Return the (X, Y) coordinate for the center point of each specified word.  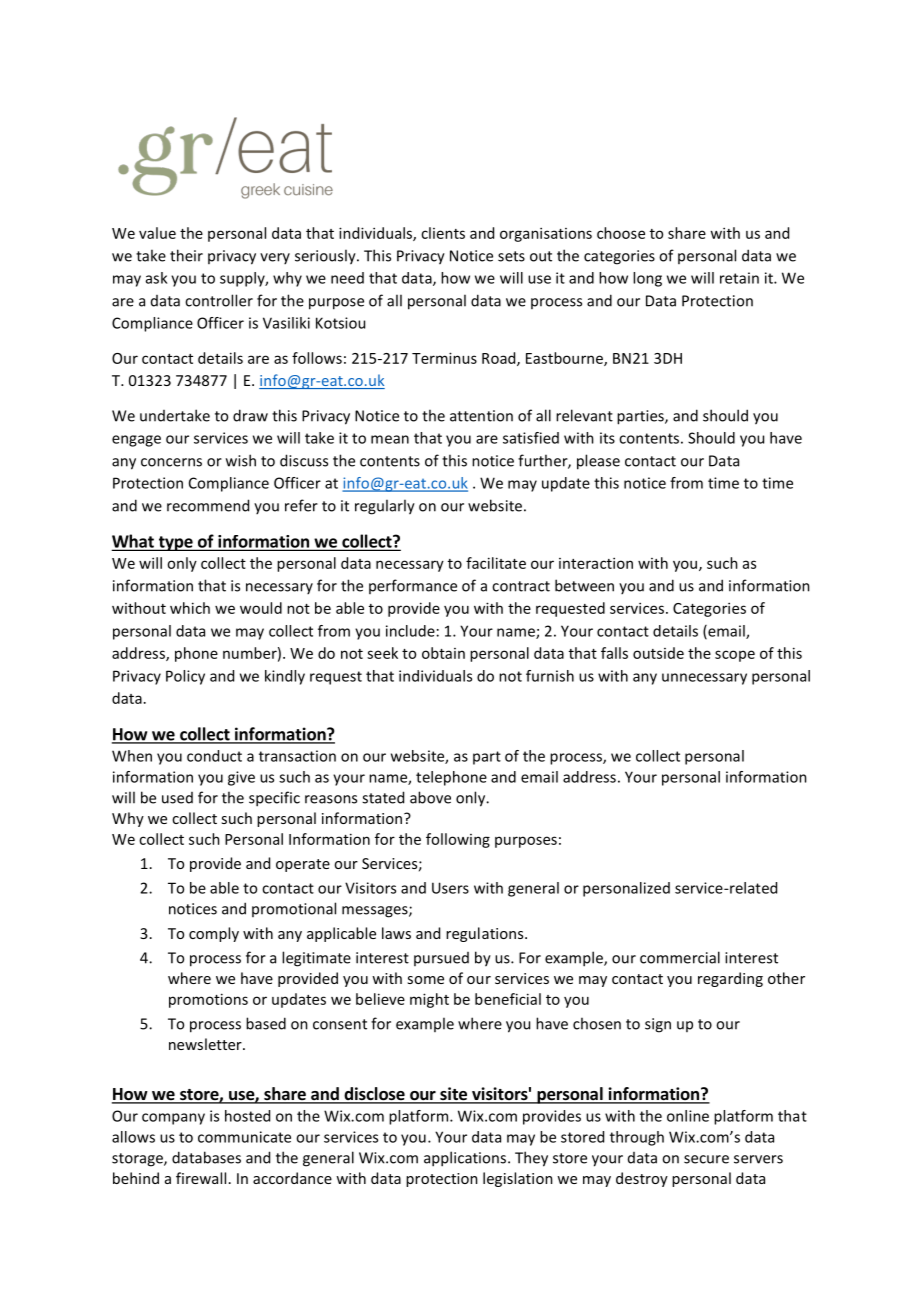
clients (443, 233)
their (186, 255)
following (458, 840)
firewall (201, 1178)
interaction (596, 563)
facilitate (496, 563)
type (175, 543)
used (177, 798)
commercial (680, 957)
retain (739, 278)
